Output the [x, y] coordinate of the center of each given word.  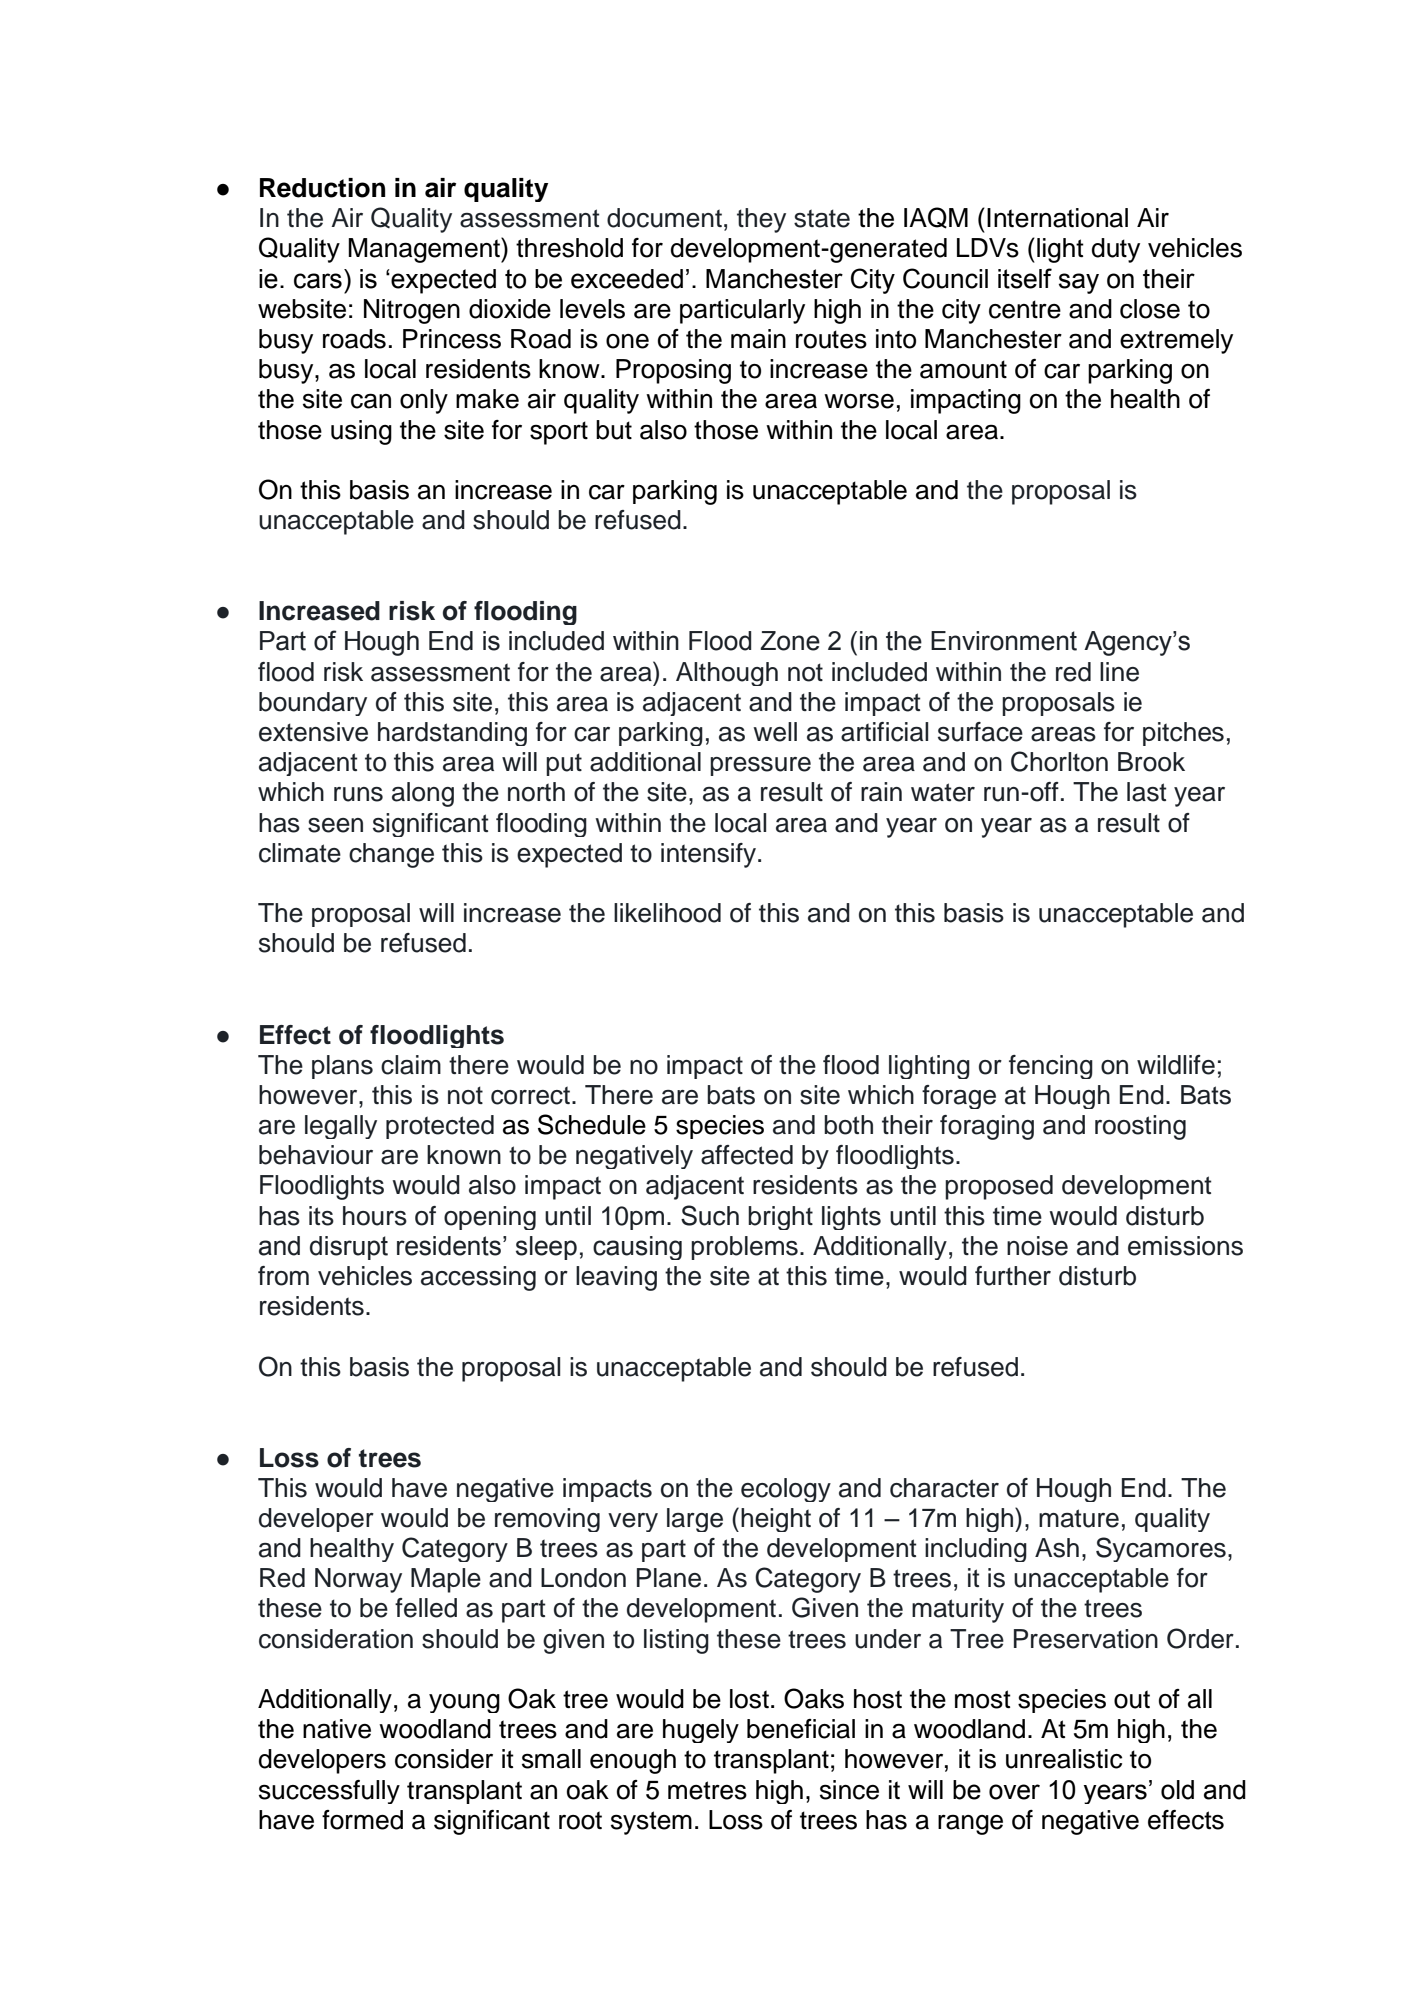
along [423, 794]
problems [744, 1248]
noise [1037, 1246]
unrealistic [1064, 1759]
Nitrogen [412, 311]
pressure [760, 766]
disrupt [349, 1248]
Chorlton [1059, 761]
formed [362, 1820]
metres [707, 1790]
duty [1116, 250]
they [761, 220]
